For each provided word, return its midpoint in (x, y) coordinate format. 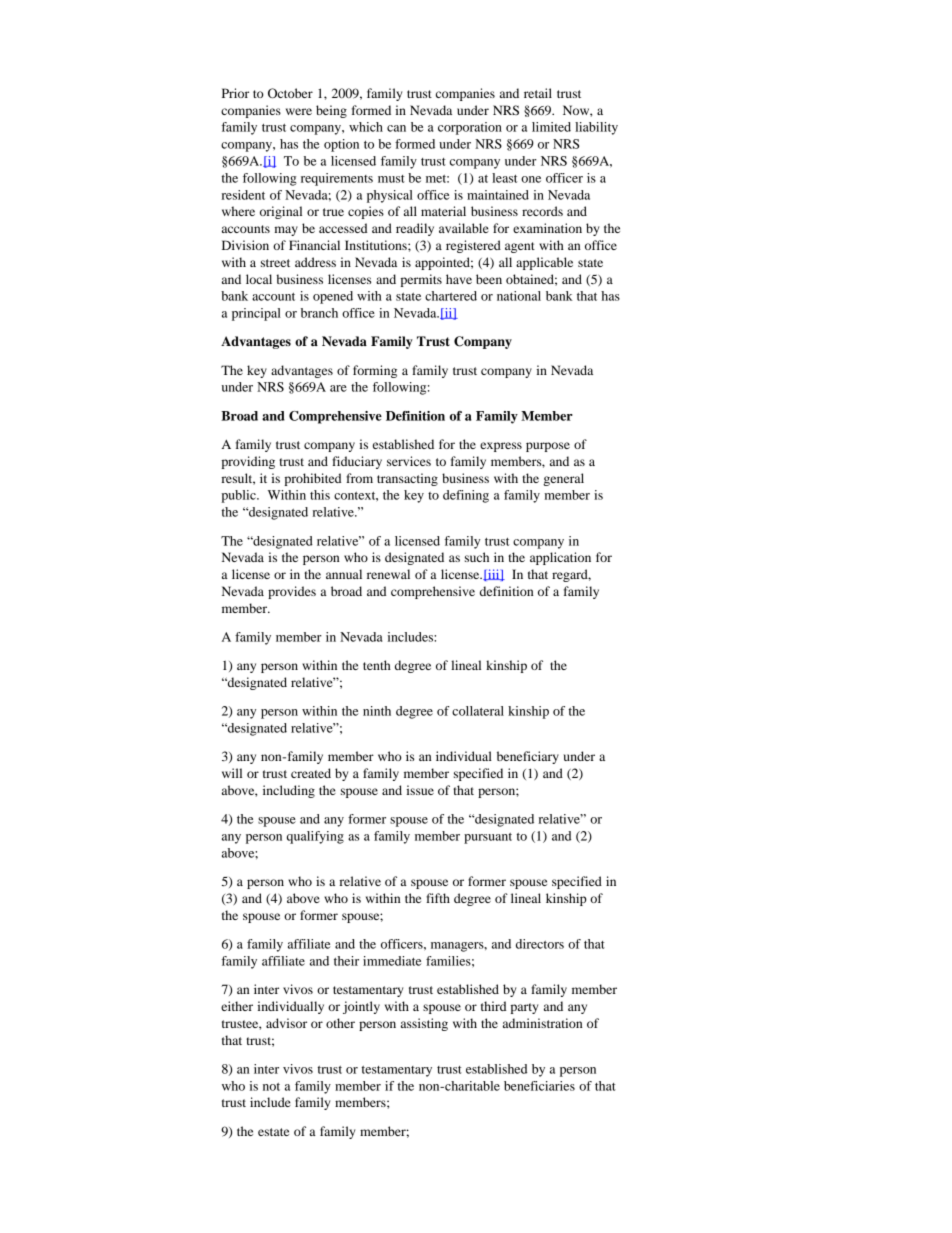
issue (420, 790)
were (299, 111)
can (396, 128)
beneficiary (528, 757)
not (271, 1087)
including (289, 791)
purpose (548, 447)
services (409, 461)
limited (551, 127)
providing (248, 462)
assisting (424, 1024)
